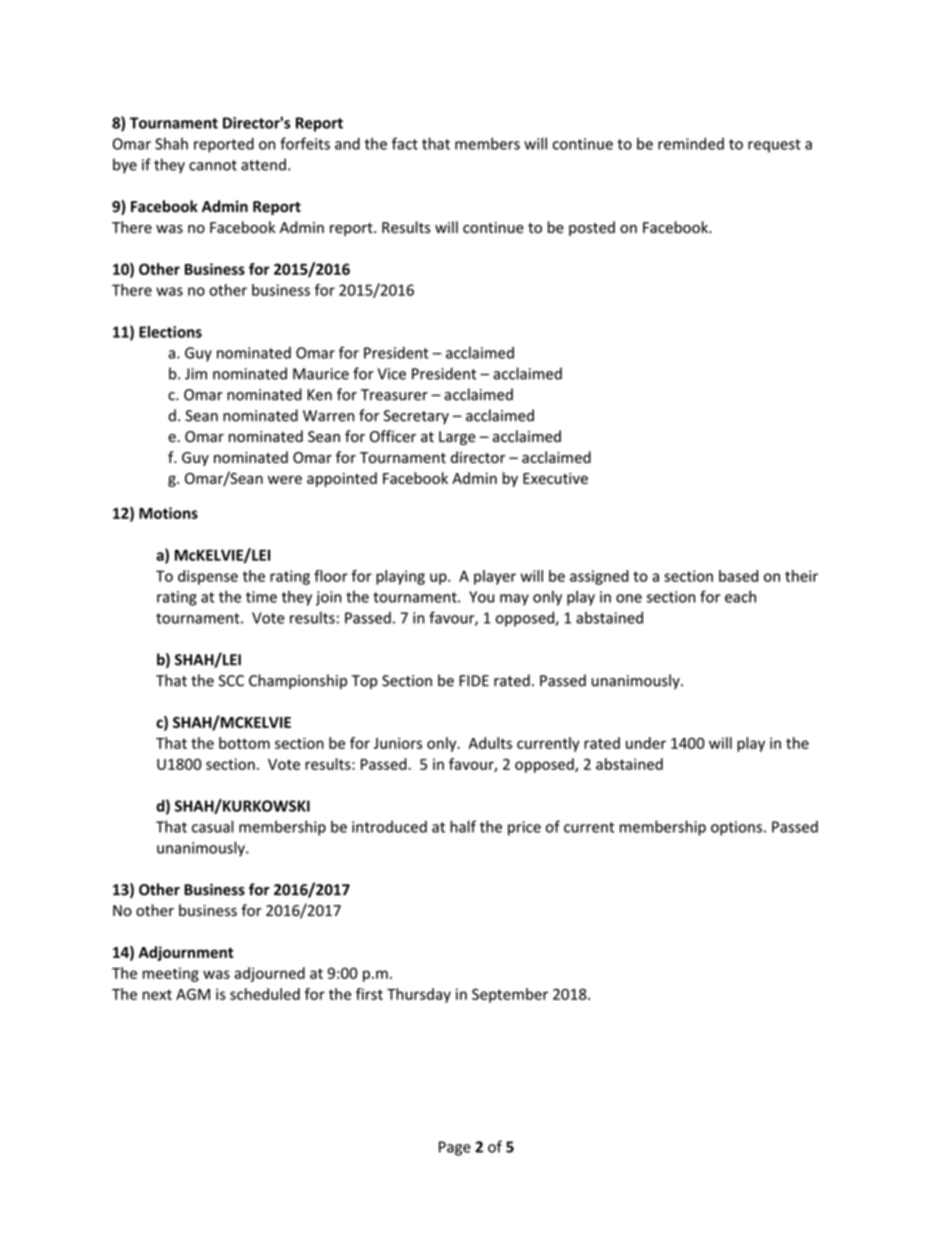 The height and width of the screenshot is (1233, 952). Describe the element at coordinates (691, 143) in the screenshot. I see `reminded` at that location.
